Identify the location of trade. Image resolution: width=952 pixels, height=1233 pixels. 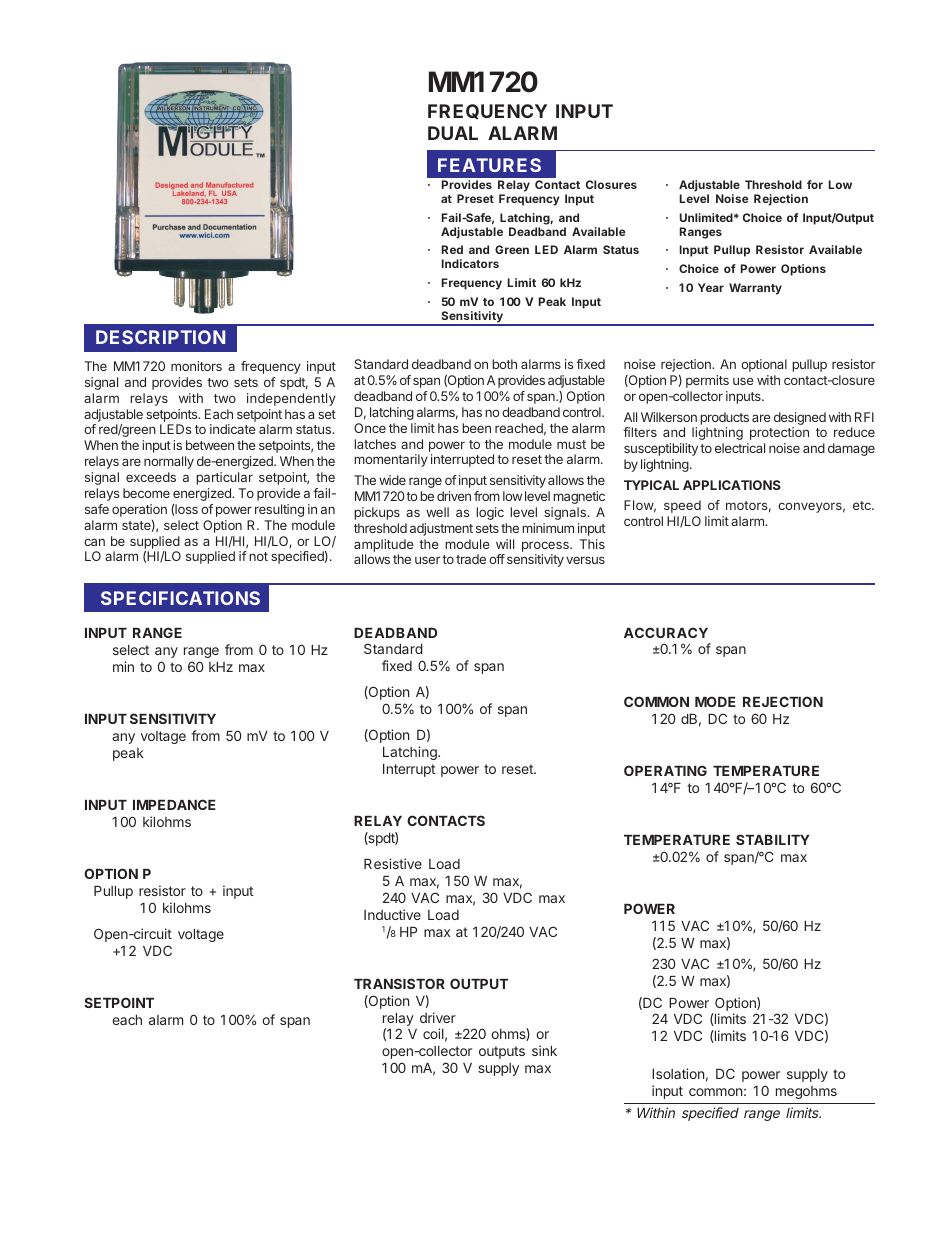
(471, 559).
